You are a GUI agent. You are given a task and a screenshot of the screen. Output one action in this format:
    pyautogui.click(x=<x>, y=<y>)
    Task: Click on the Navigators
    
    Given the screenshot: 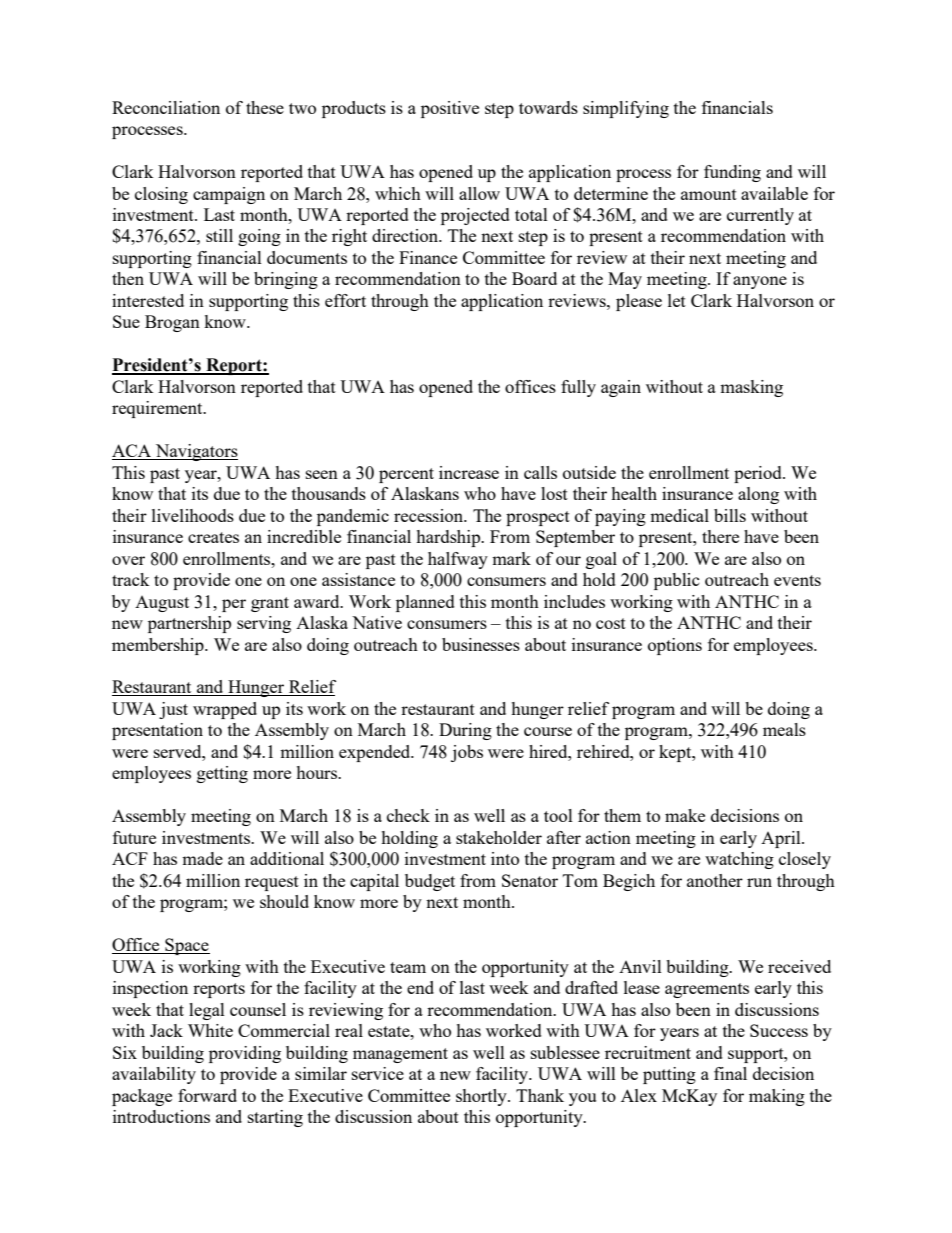 What is the action you would take?
    pyautogui.click(x=195, y=452)
